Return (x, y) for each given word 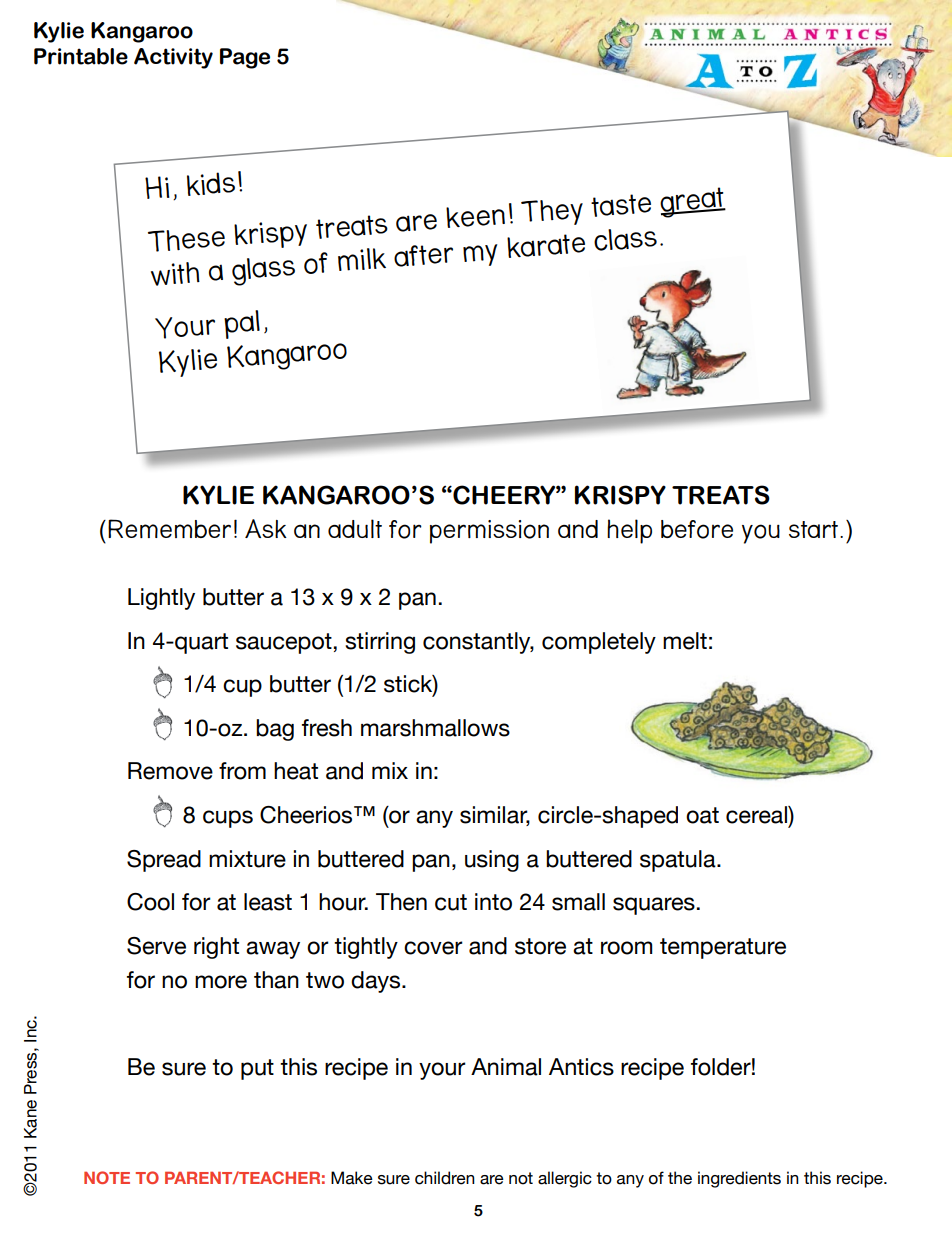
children (445, 1178)
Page (245, 58)
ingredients (739, 1179)
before (697, 529)
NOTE (107, 1177)
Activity (173, 58)
